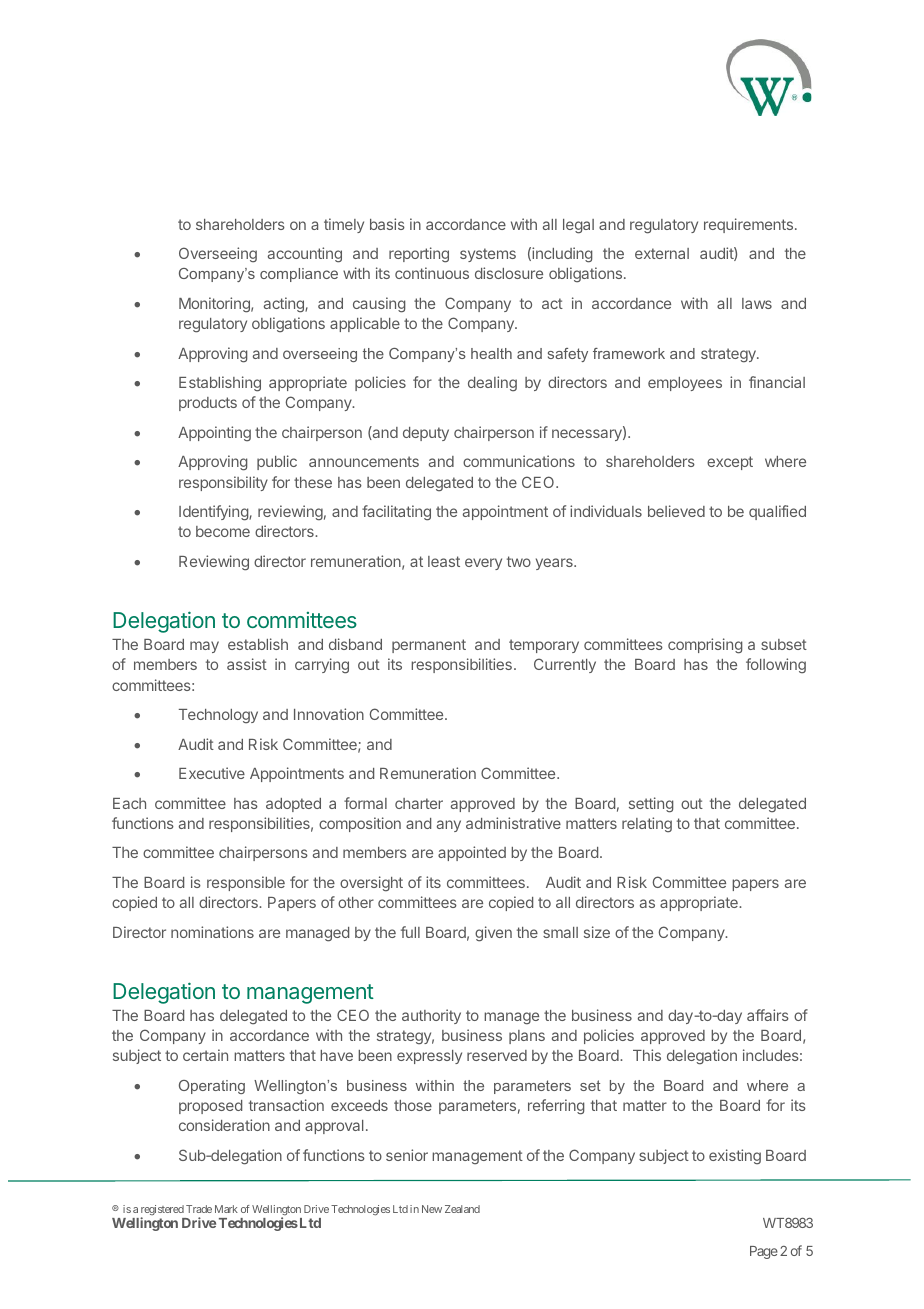 The image size is (924, 1309). Describe the element at coordinates (764, 1252) in the screenshot. I see `Page` at that location.
